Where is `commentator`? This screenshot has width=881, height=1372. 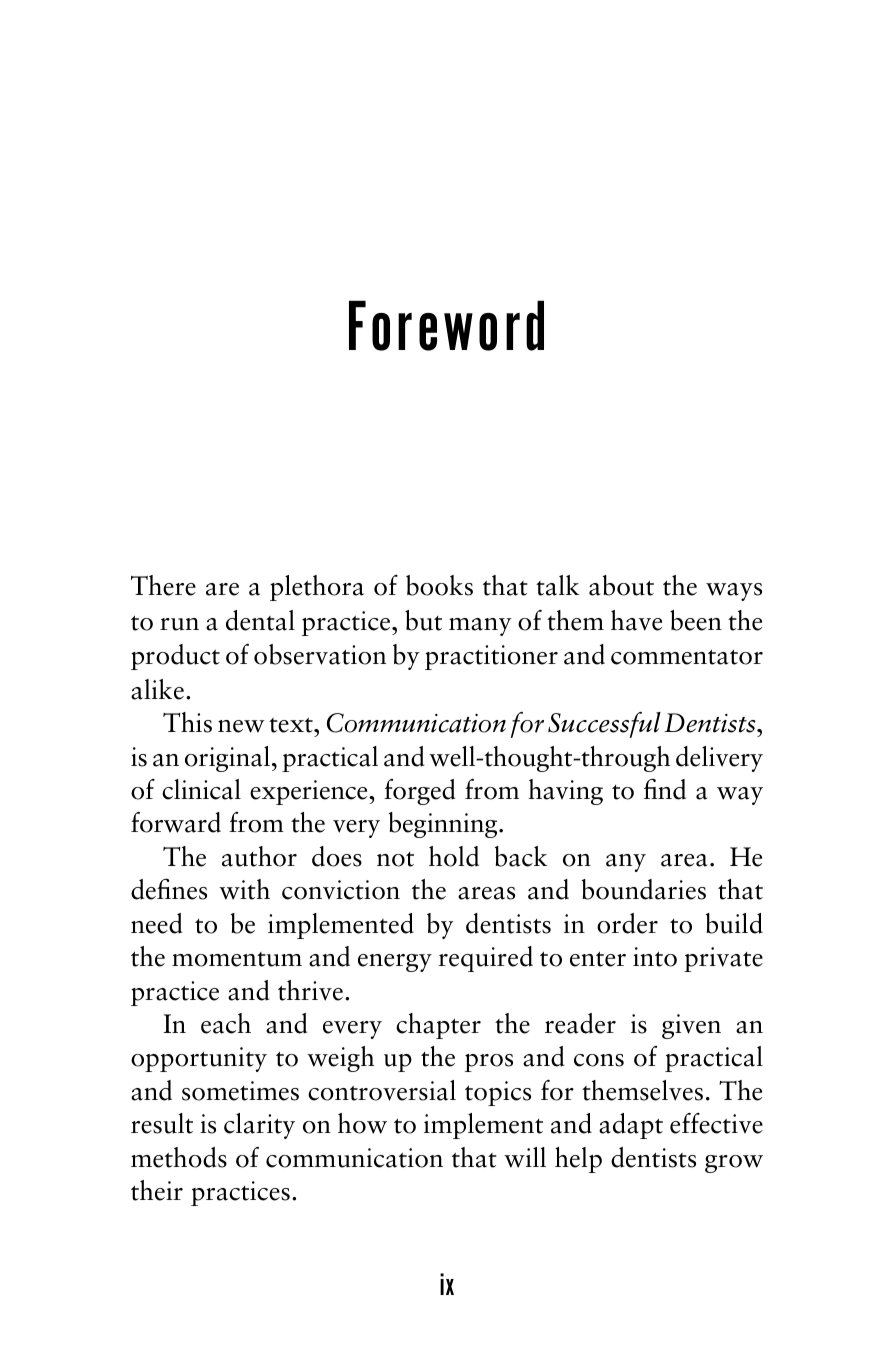
commentator is located at coordinates (687, 657).
